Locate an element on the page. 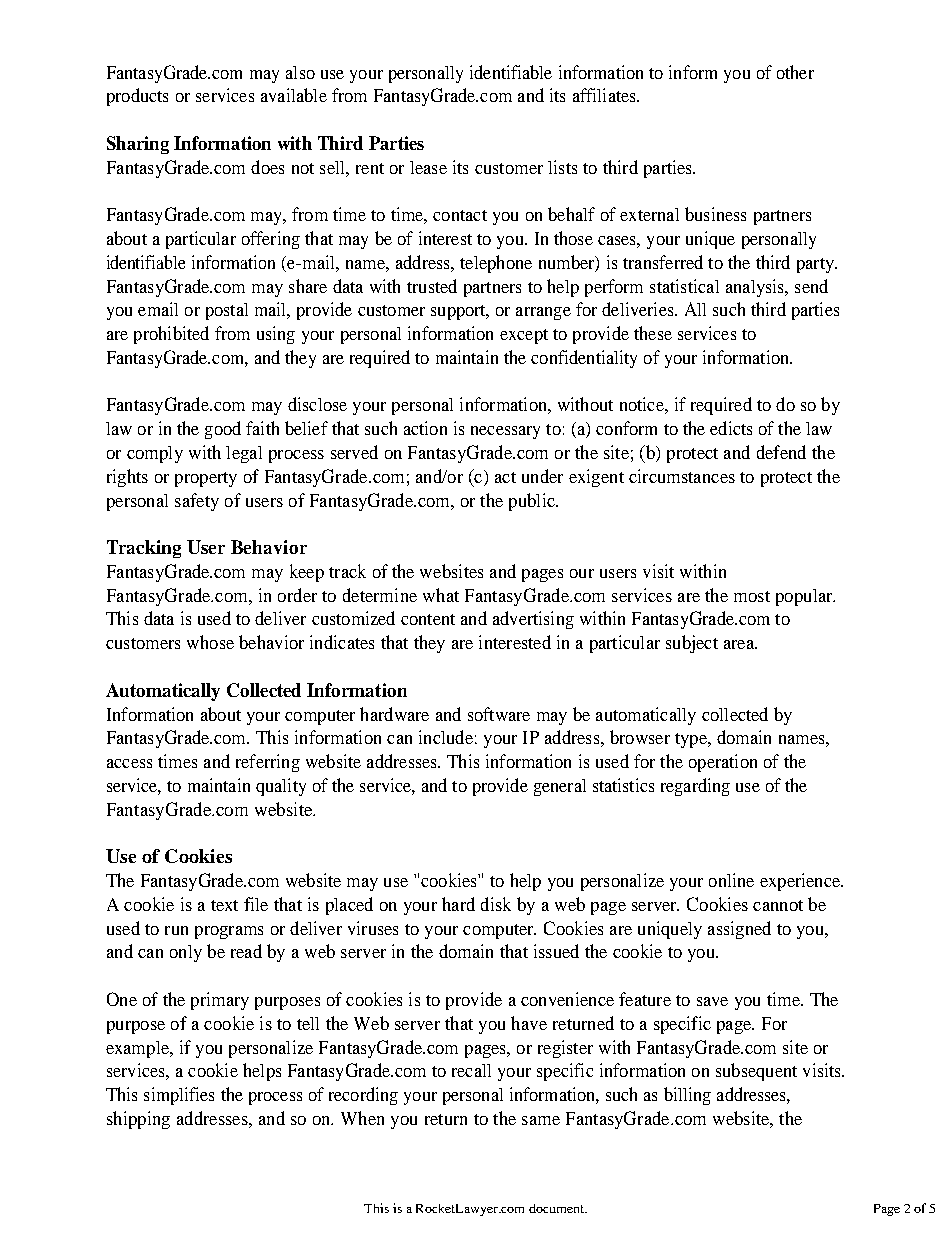 Image resolution: width=952 pixels, height=1233 pixels. products is located at coordinates (137, 97).
